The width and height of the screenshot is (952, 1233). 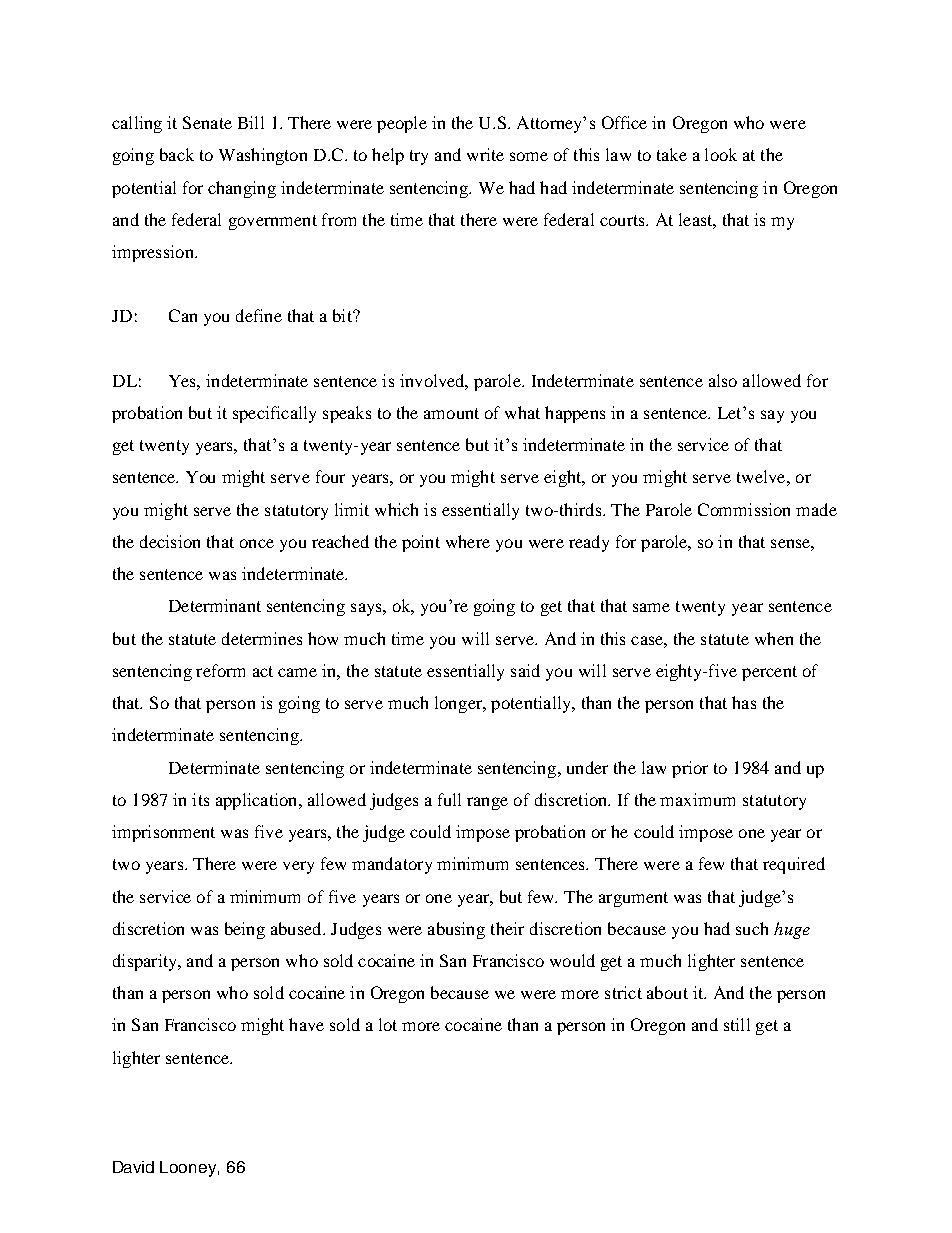 What do you see at coordinates (177, 154) in the screenshot?
I see `back` at bounding box center [177, 154].
